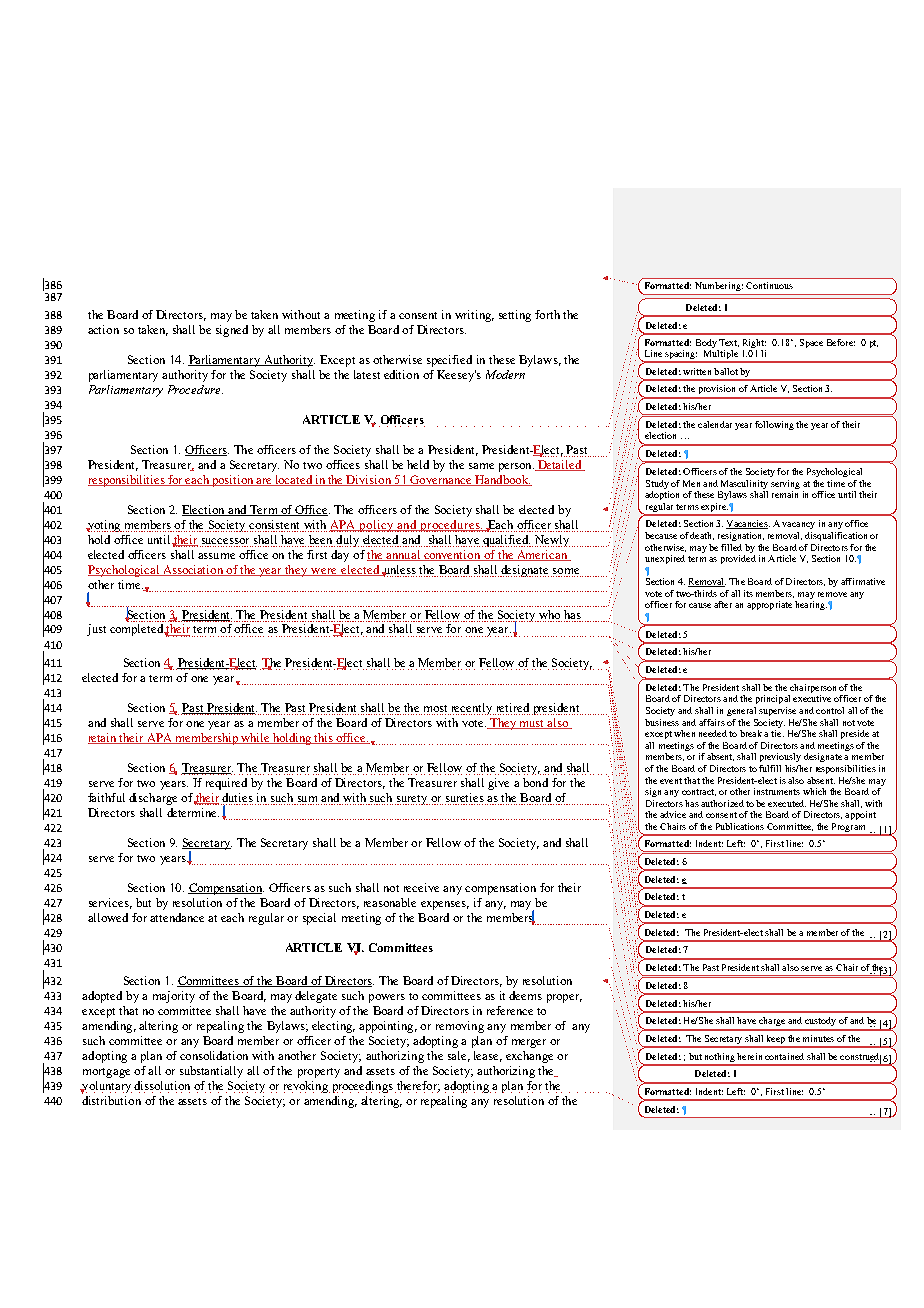 This image has height=1308, width=924. Describe the element at coordinates (472, 709) in the image. I see `recently` at that location.
